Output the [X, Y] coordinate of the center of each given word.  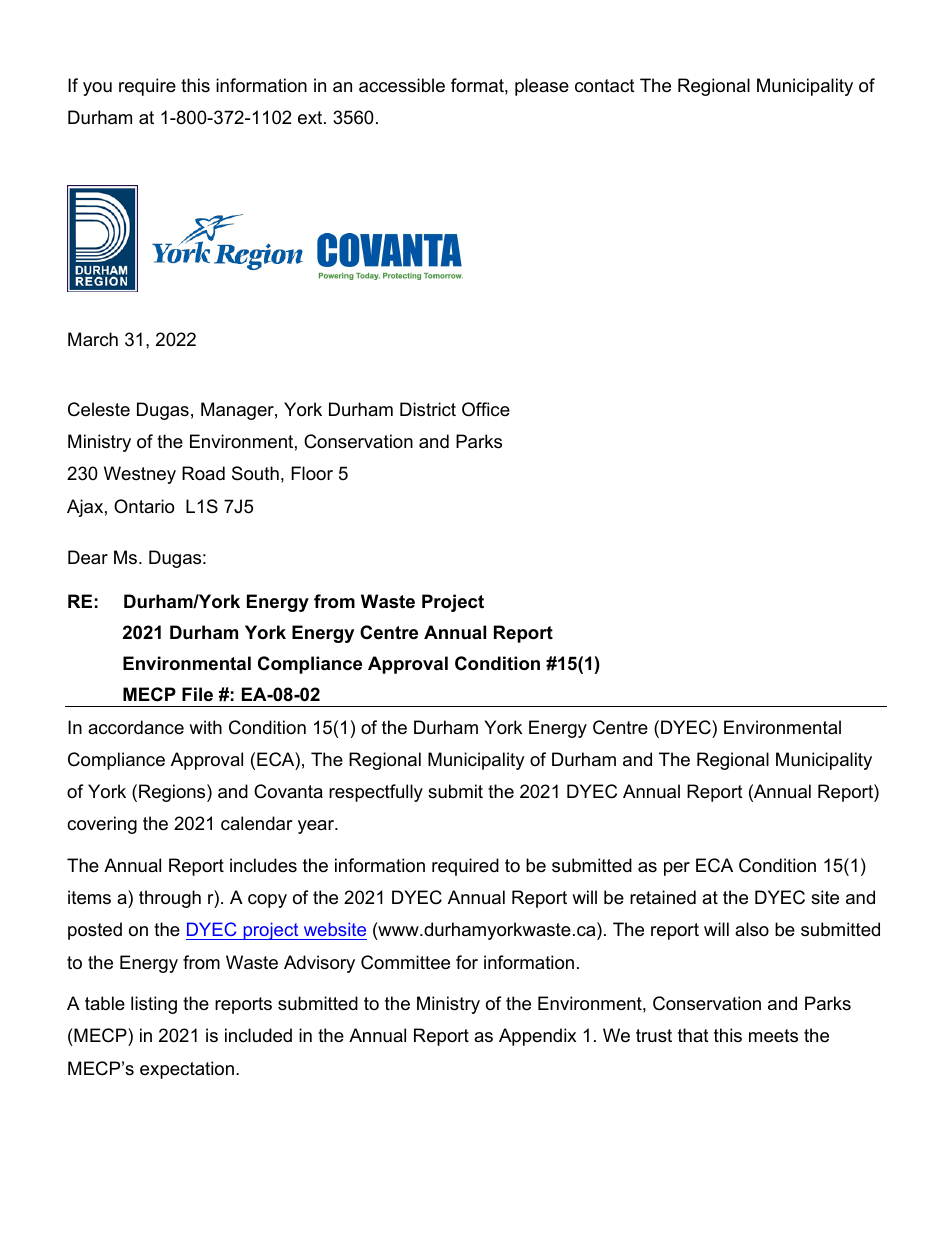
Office [486, 409]
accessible [402, 85]
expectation [187, 1070]
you [97, 89]
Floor [312, 473]
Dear [88, 557]
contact [605, 86]
